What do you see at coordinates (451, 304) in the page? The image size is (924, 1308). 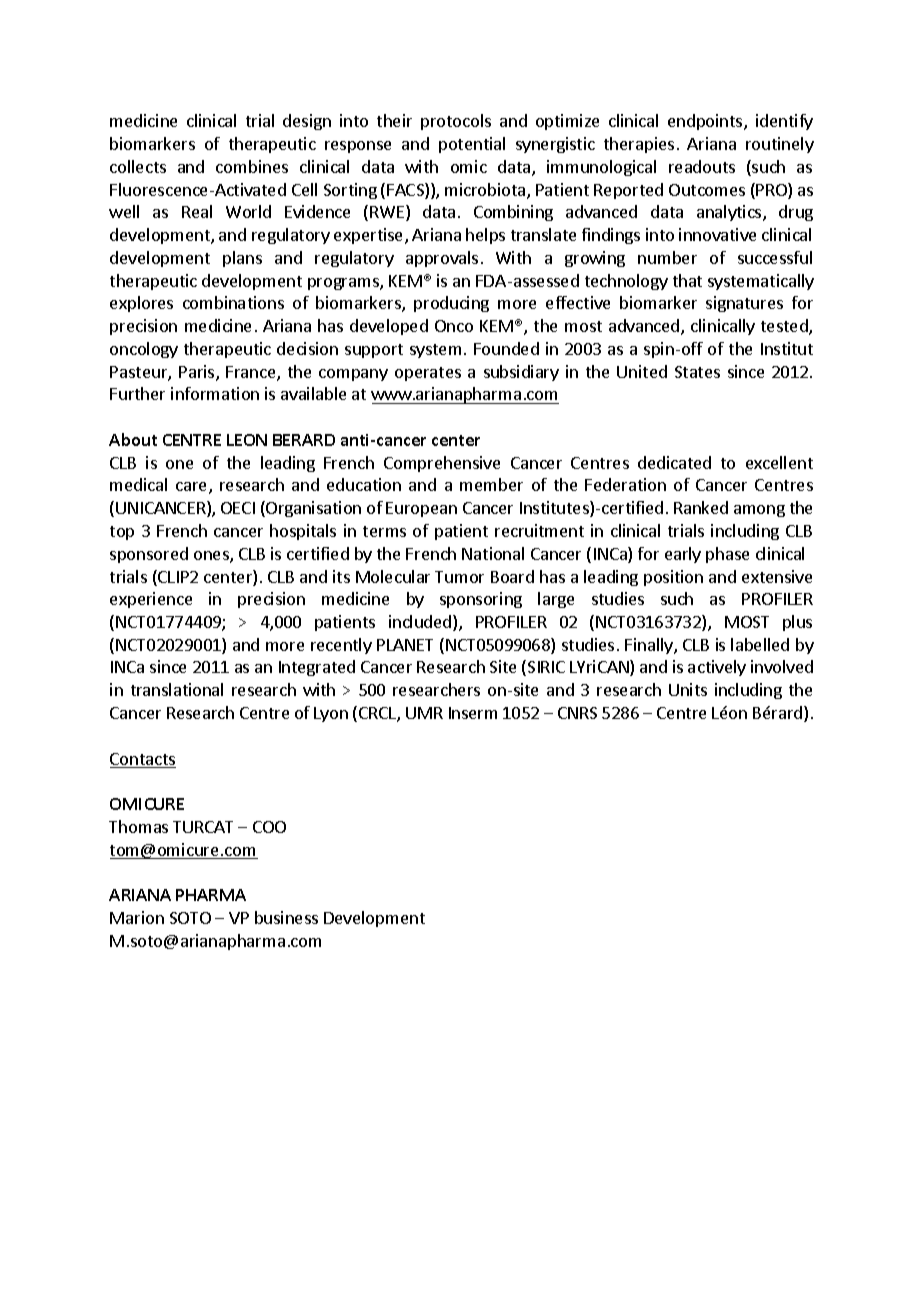 I see `producing` at bounding box center [451, 304].
